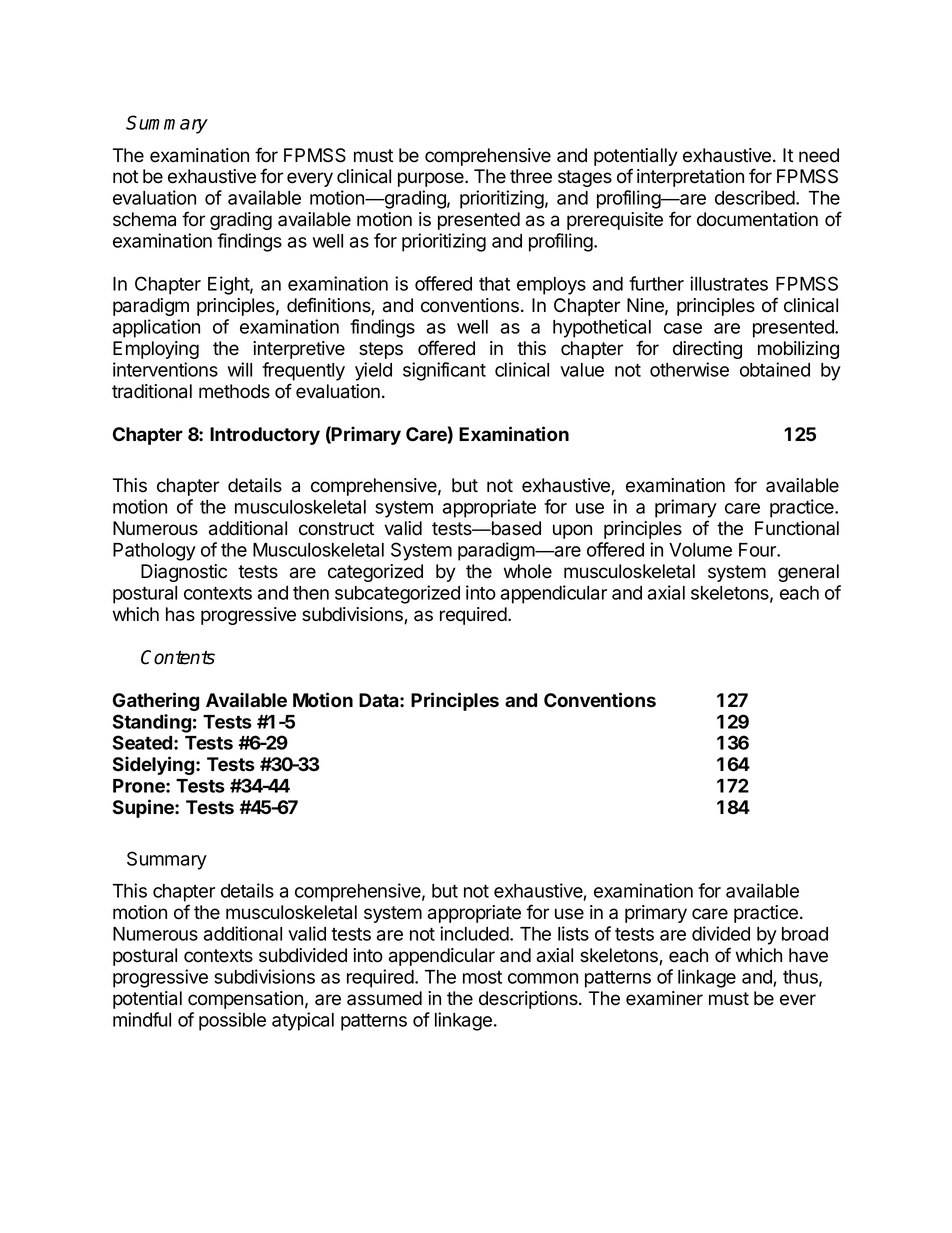 This screenshot has width=952, height=1233. I want to click on purpose, so click(432, 179).
